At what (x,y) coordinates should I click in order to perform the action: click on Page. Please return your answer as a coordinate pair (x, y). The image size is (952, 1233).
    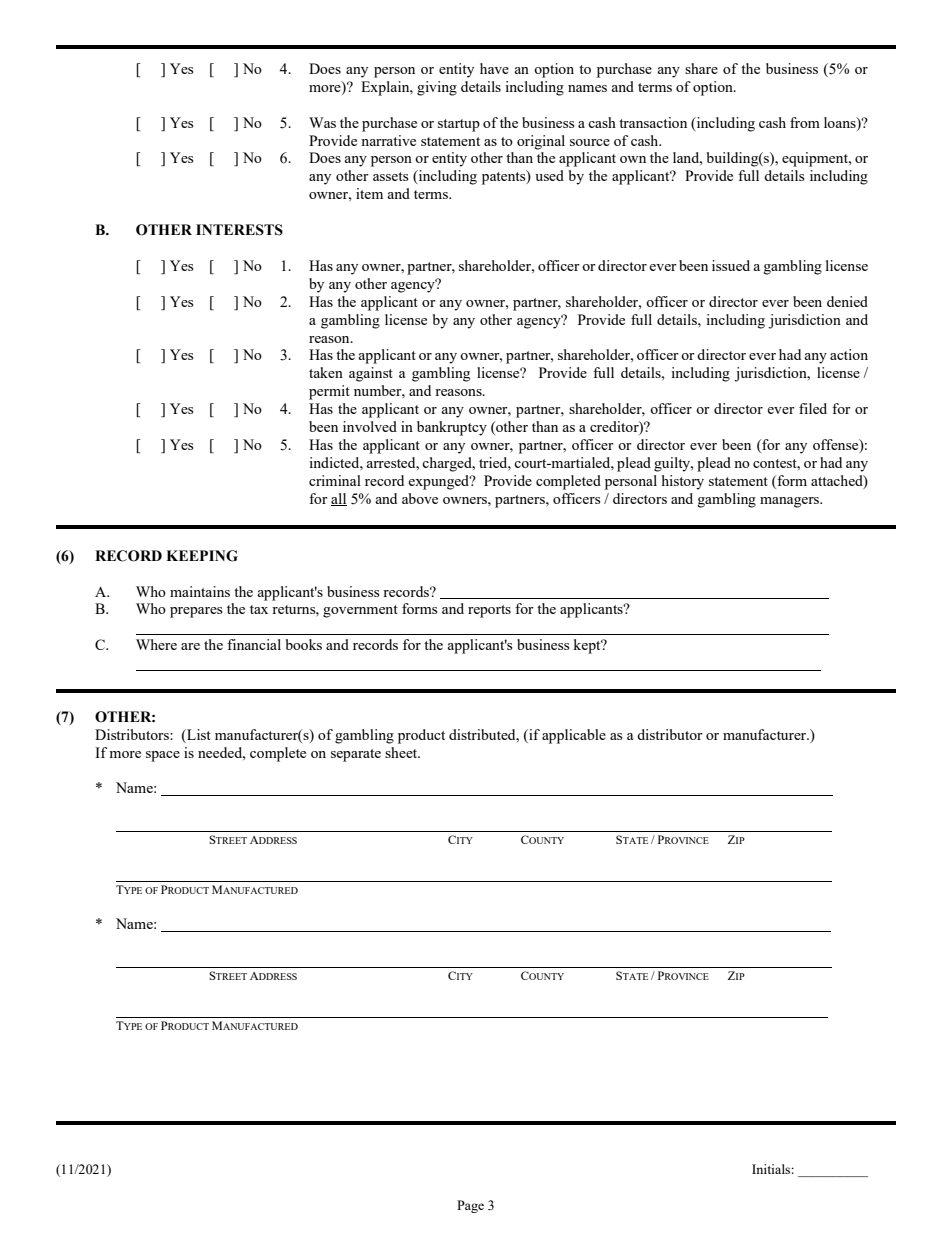
    Looking at the image, I should click on (470, 1206).
